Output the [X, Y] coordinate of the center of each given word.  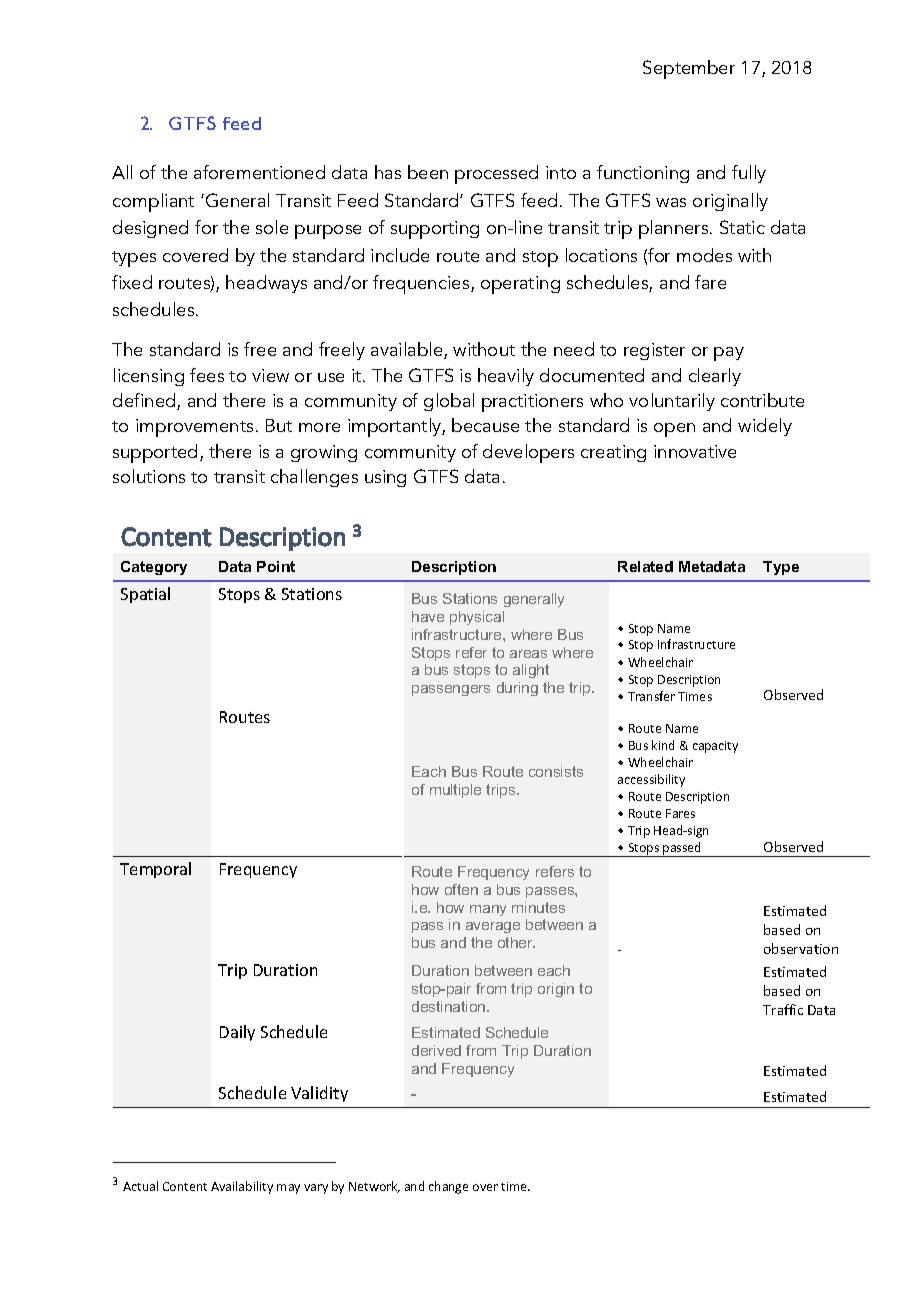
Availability [242, 1187]
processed [496, 174]
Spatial [145, 595]
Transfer [651, 696]
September [689, 69]
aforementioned [259, 172]
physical [477, 618]
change [448, 1187]
